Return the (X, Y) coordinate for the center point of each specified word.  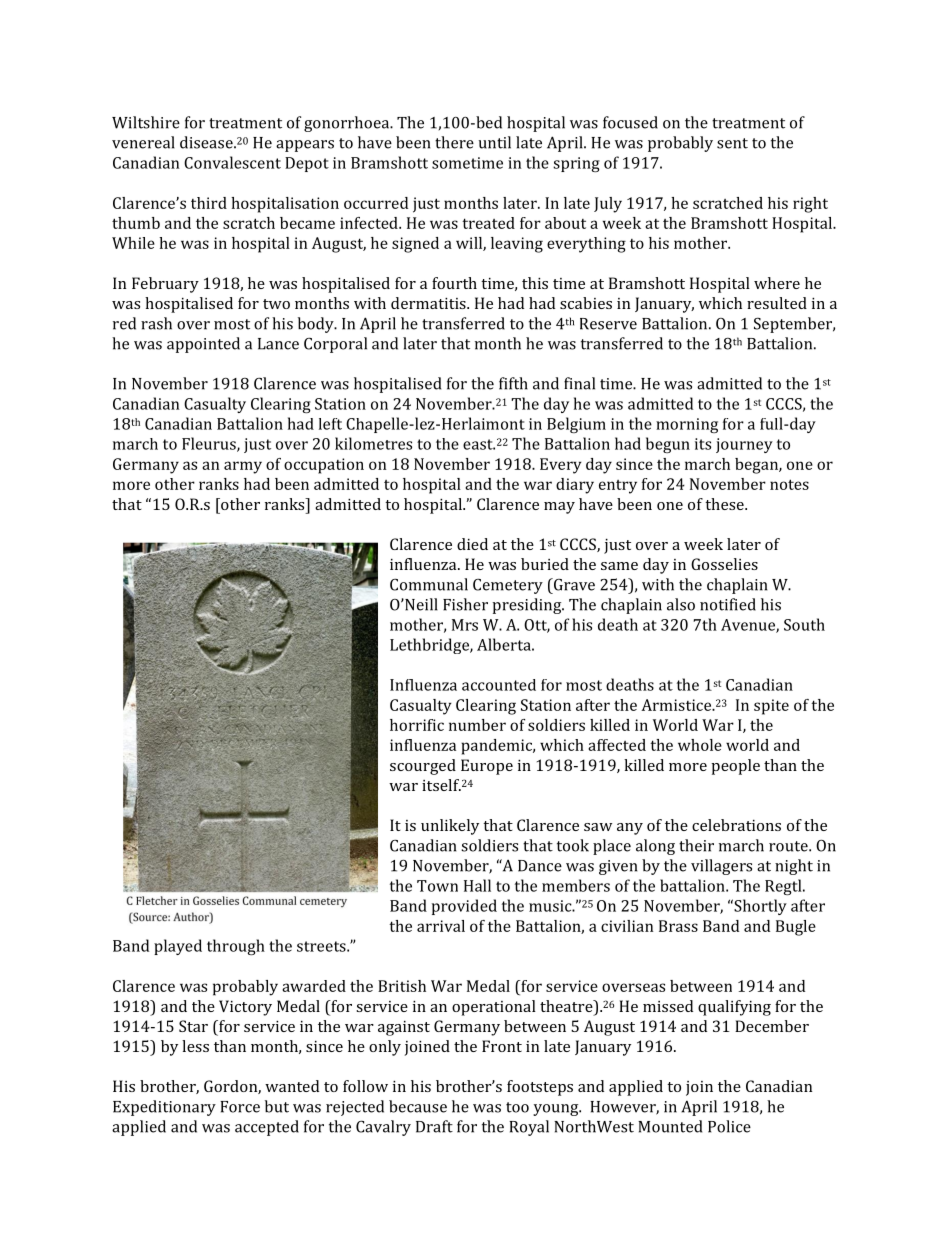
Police (729, 1126)
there (454, 142)
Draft (434, 1126)
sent (732, 143)
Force (240, 1107)
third (209, 203)
